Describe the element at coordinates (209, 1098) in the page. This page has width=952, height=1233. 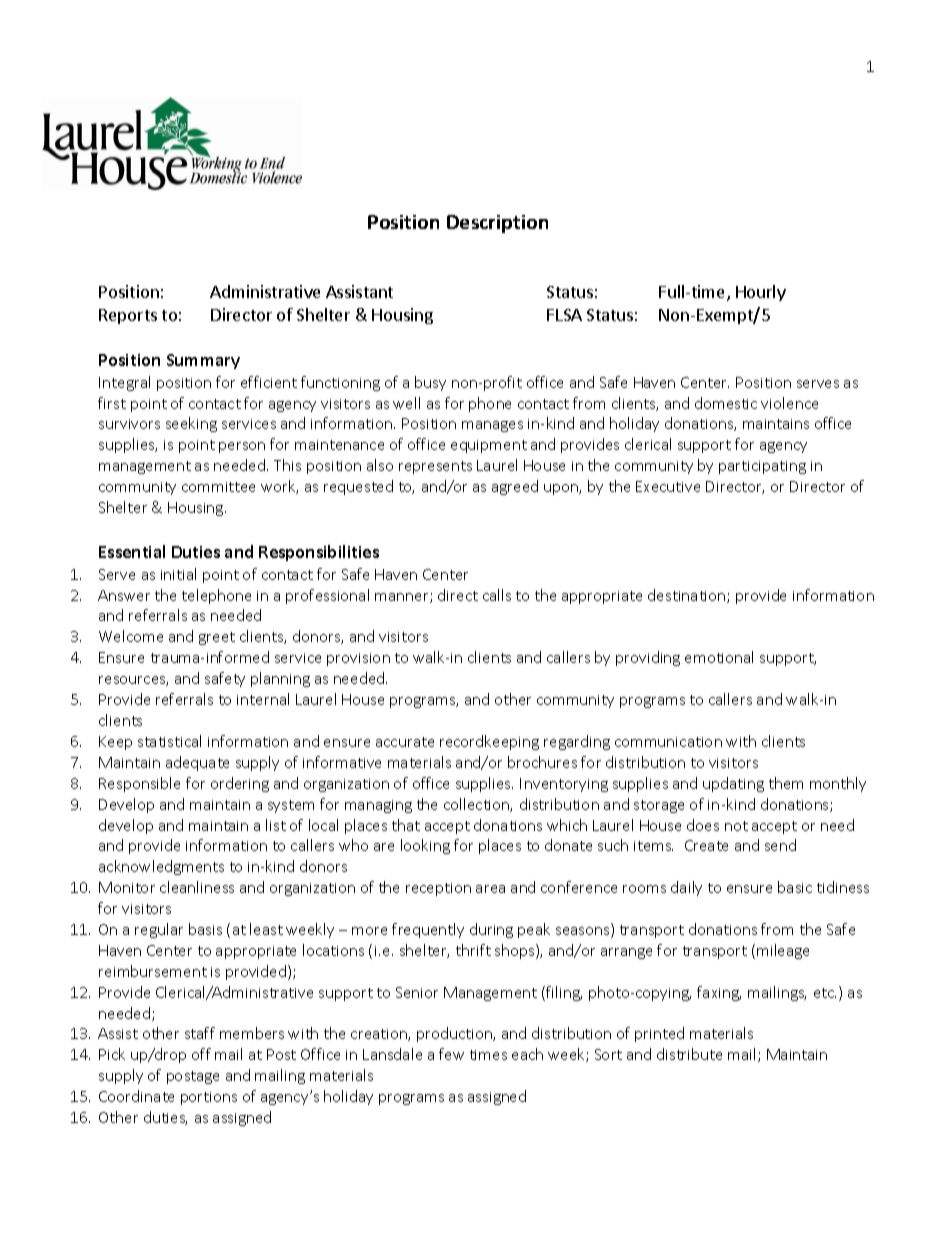
I see `portions` at that location.
